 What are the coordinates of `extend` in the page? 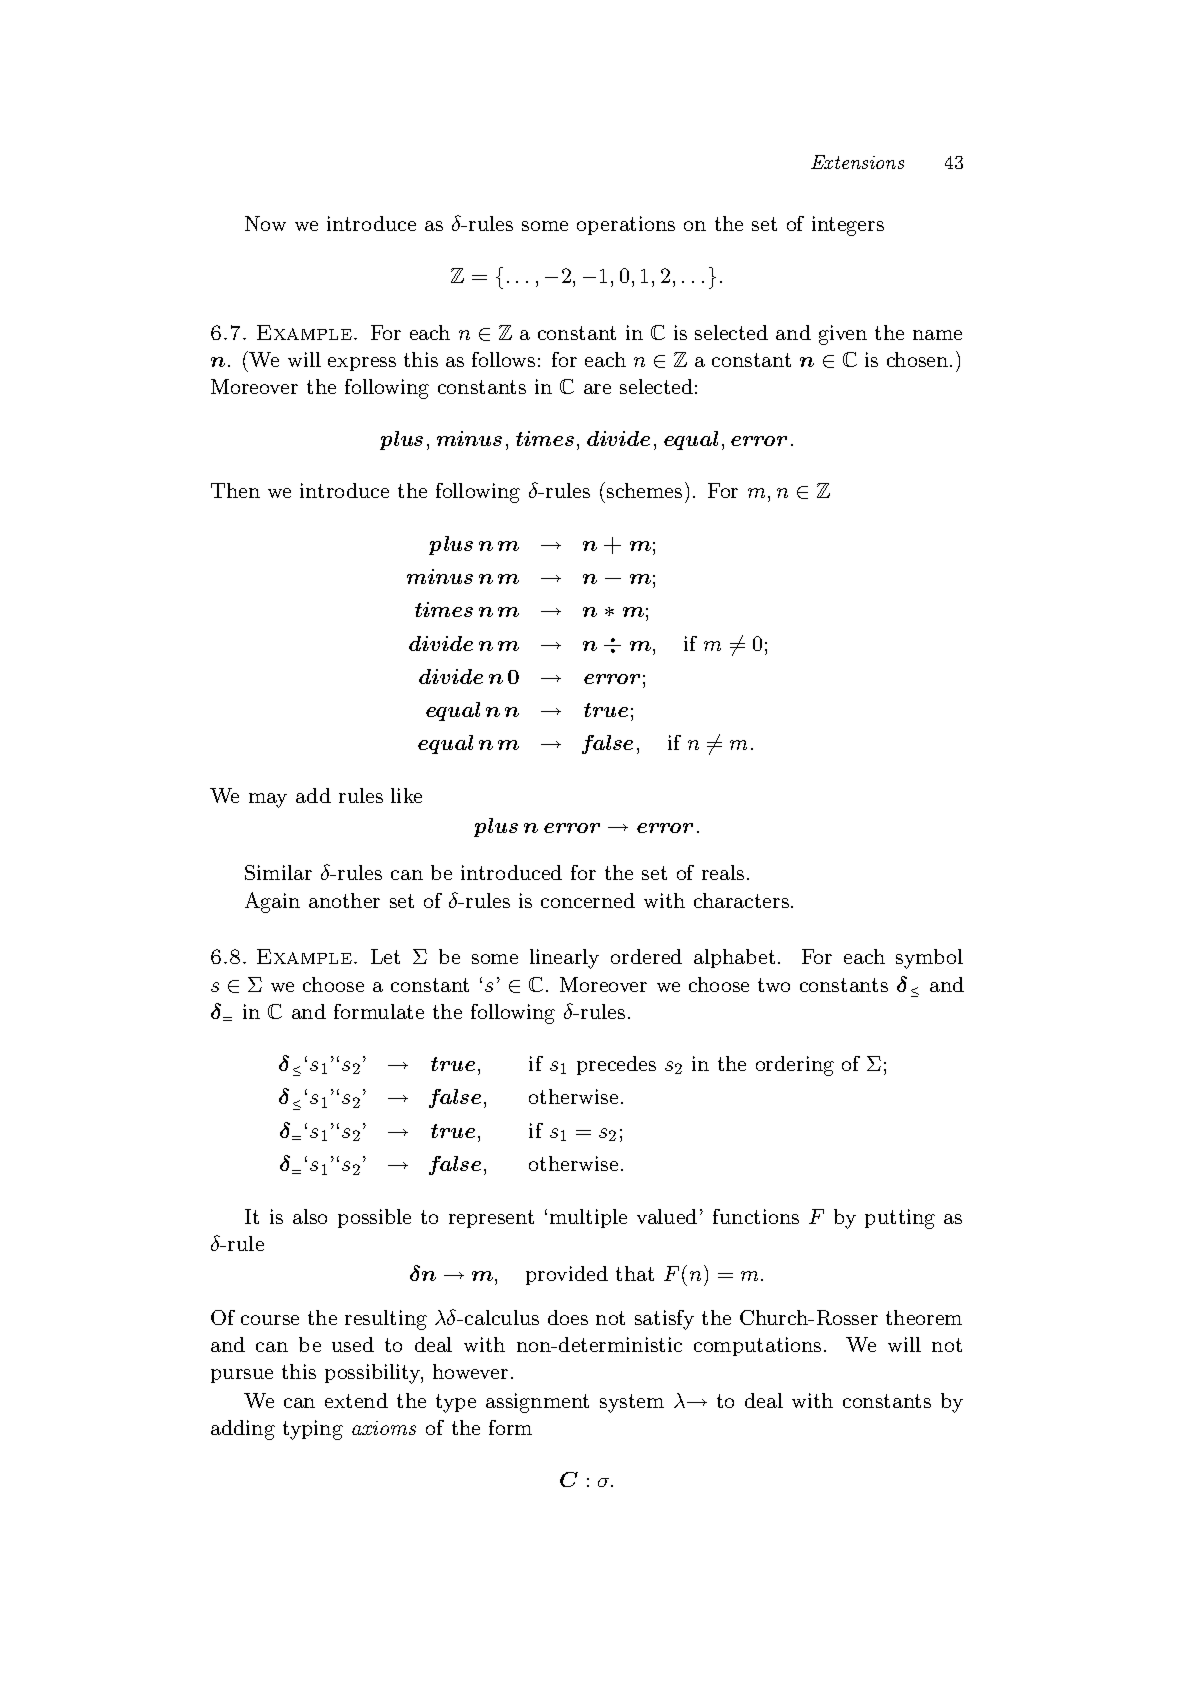 It's located at (356, 1400).
